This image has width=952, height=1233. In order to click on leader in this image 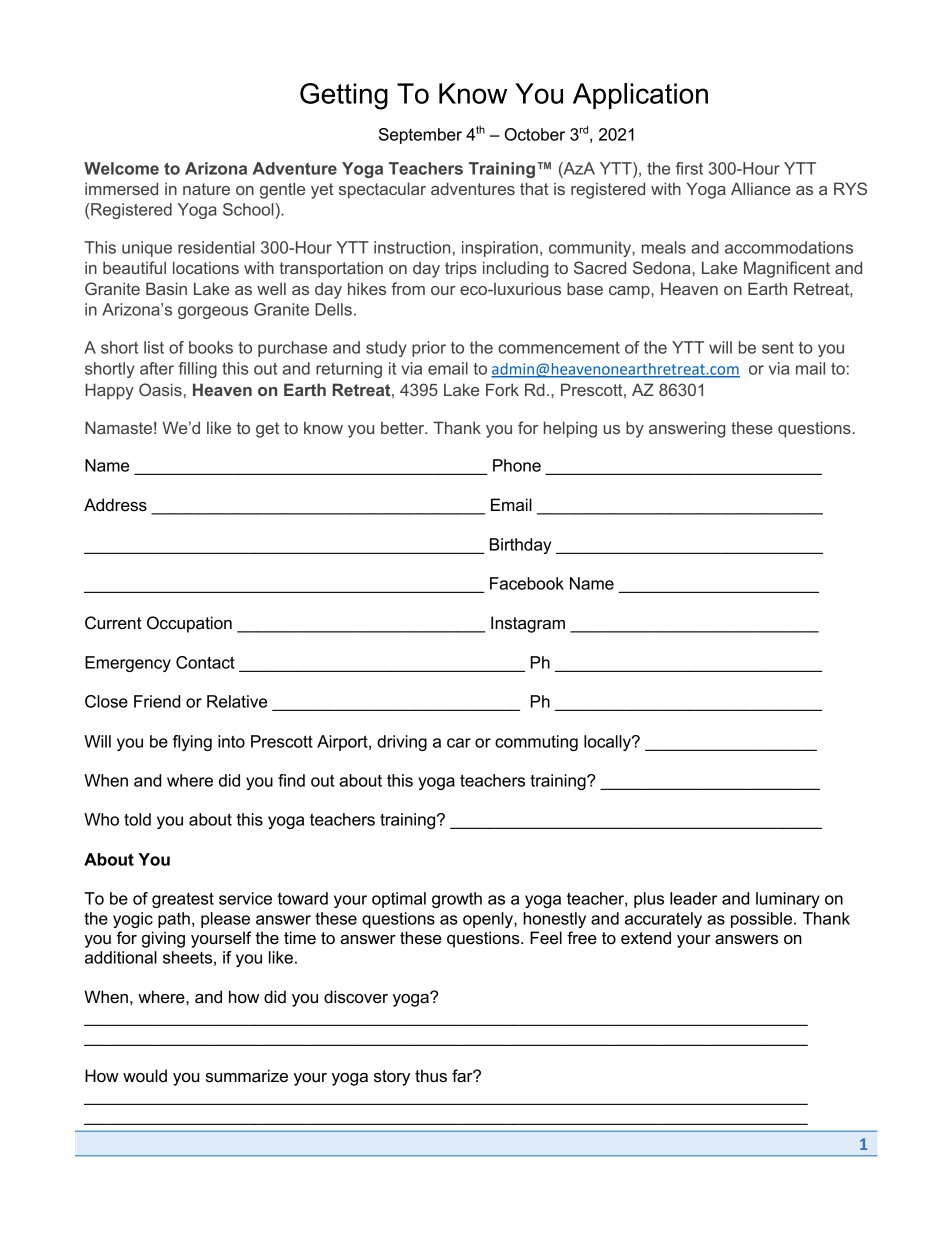, I will do `click(693, 898)`.
